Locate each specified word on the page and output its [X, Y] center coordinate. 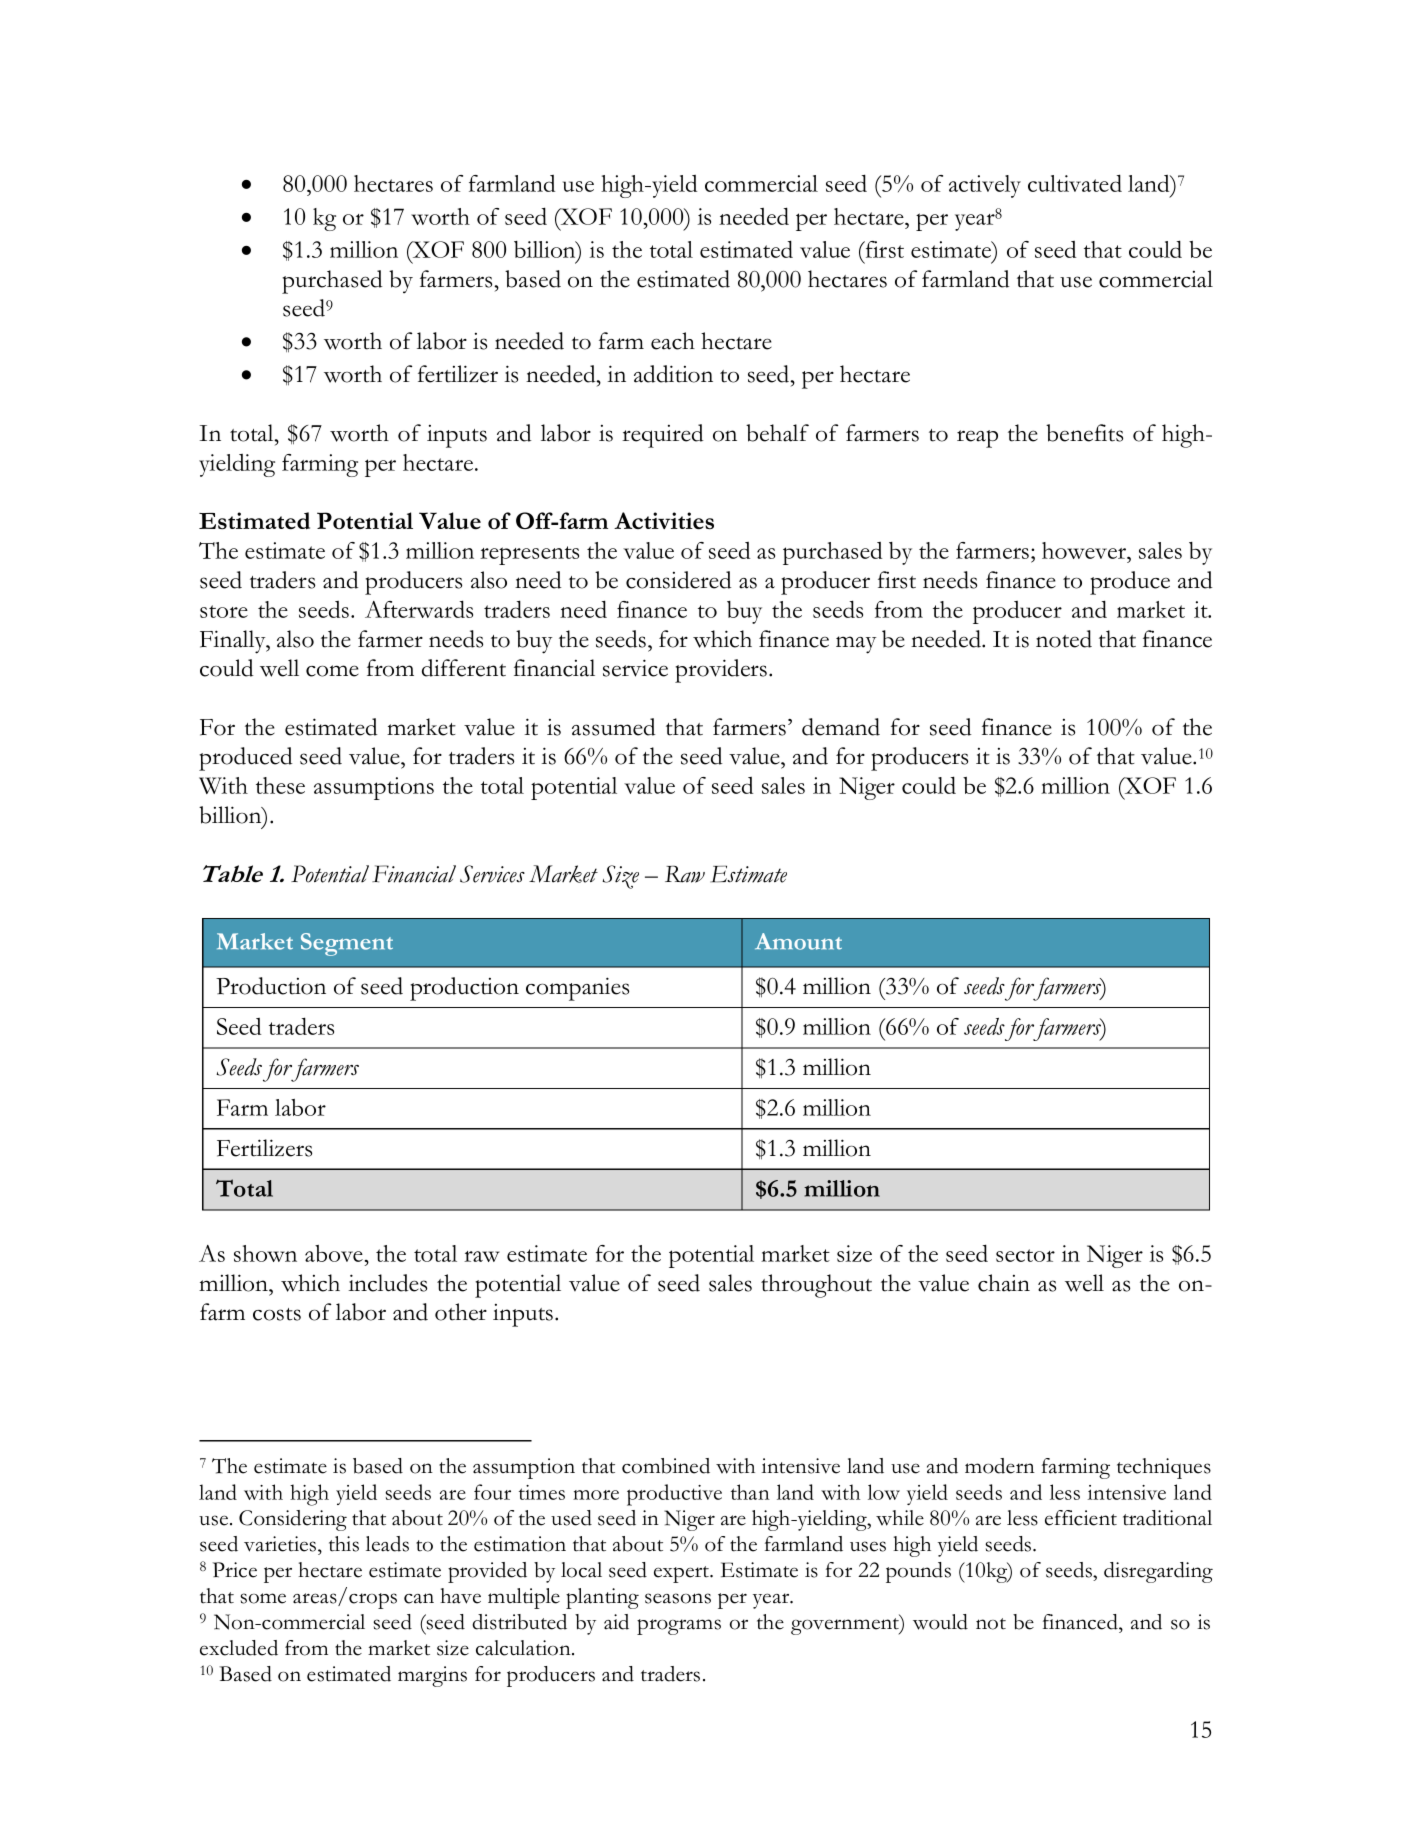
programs [679, 1627]
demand [841, 727]
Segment [347, 944]
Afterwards [419, 609]
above [334, 1253]
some [263, 1598]
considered [679, 580]
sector [1025, 1255]
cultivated [1075, 183]
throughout [816, 1286]
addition [673, 374]
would [940, 1622]
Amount [798, 941]
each [673, 341]
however [1085, 550]
